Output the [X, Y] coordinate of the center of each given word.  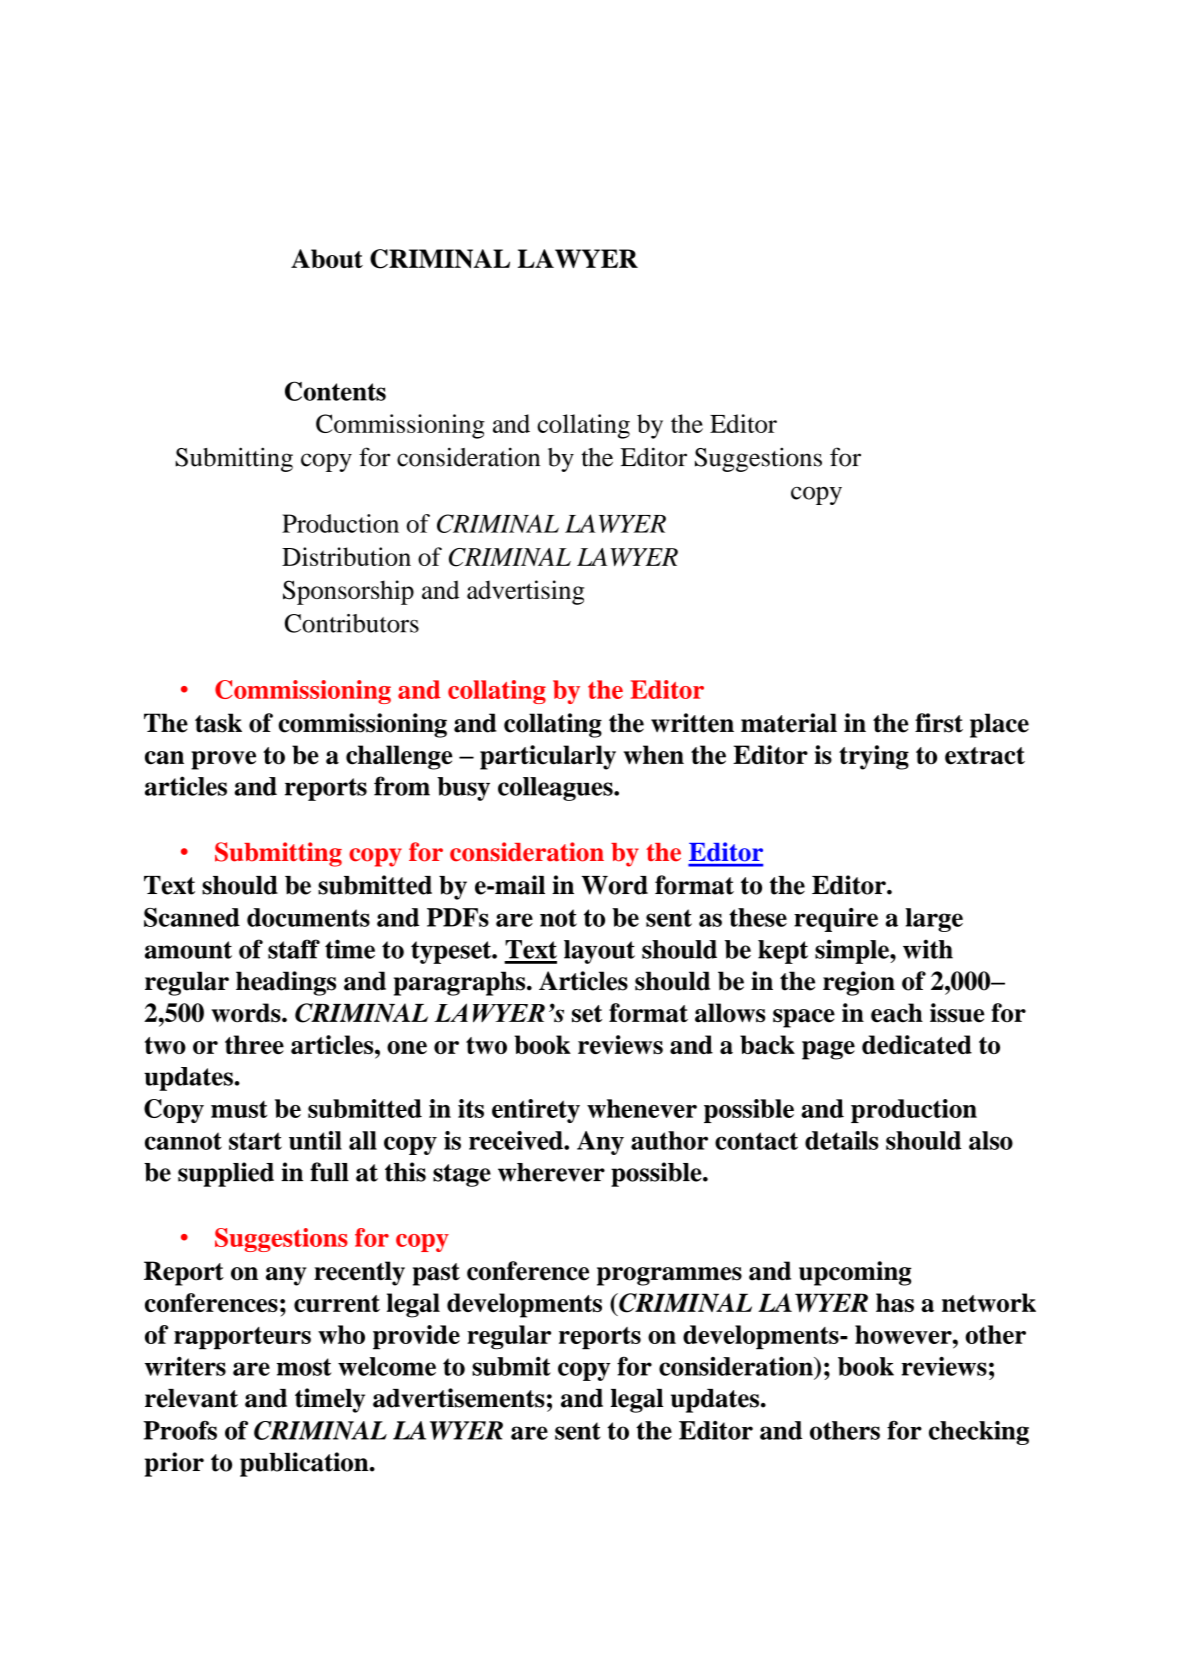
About [327, 258]
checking [979, 1433]
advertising [525, 592]
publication [305, 1464]
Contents [335, 391]
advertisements [459, 1398]
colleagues [556, 789]
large [934, 920]
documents [308, 917]
